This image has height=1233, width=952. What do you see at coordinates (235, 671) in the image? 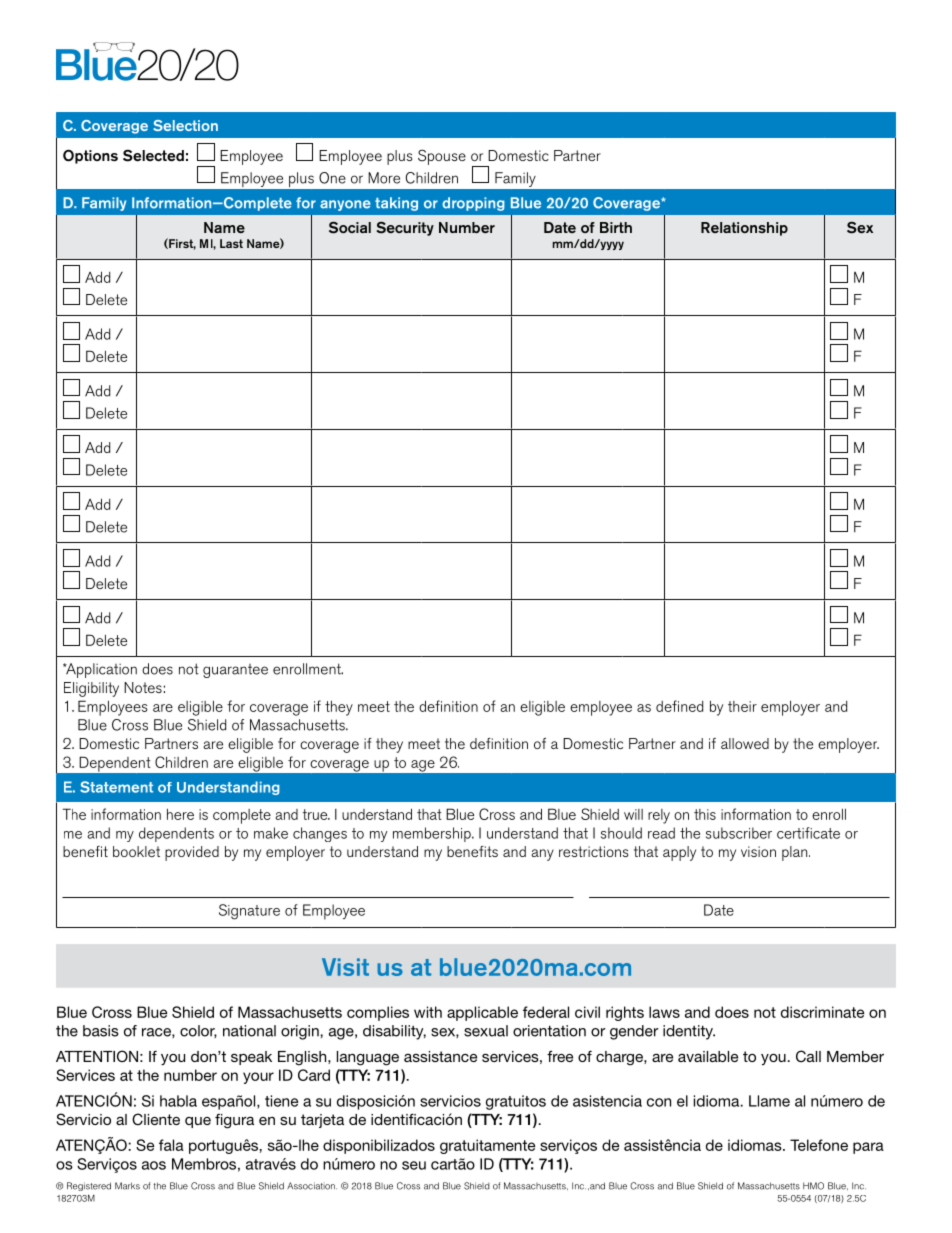
I see `guarantee` at bounding box center [235, 671].
